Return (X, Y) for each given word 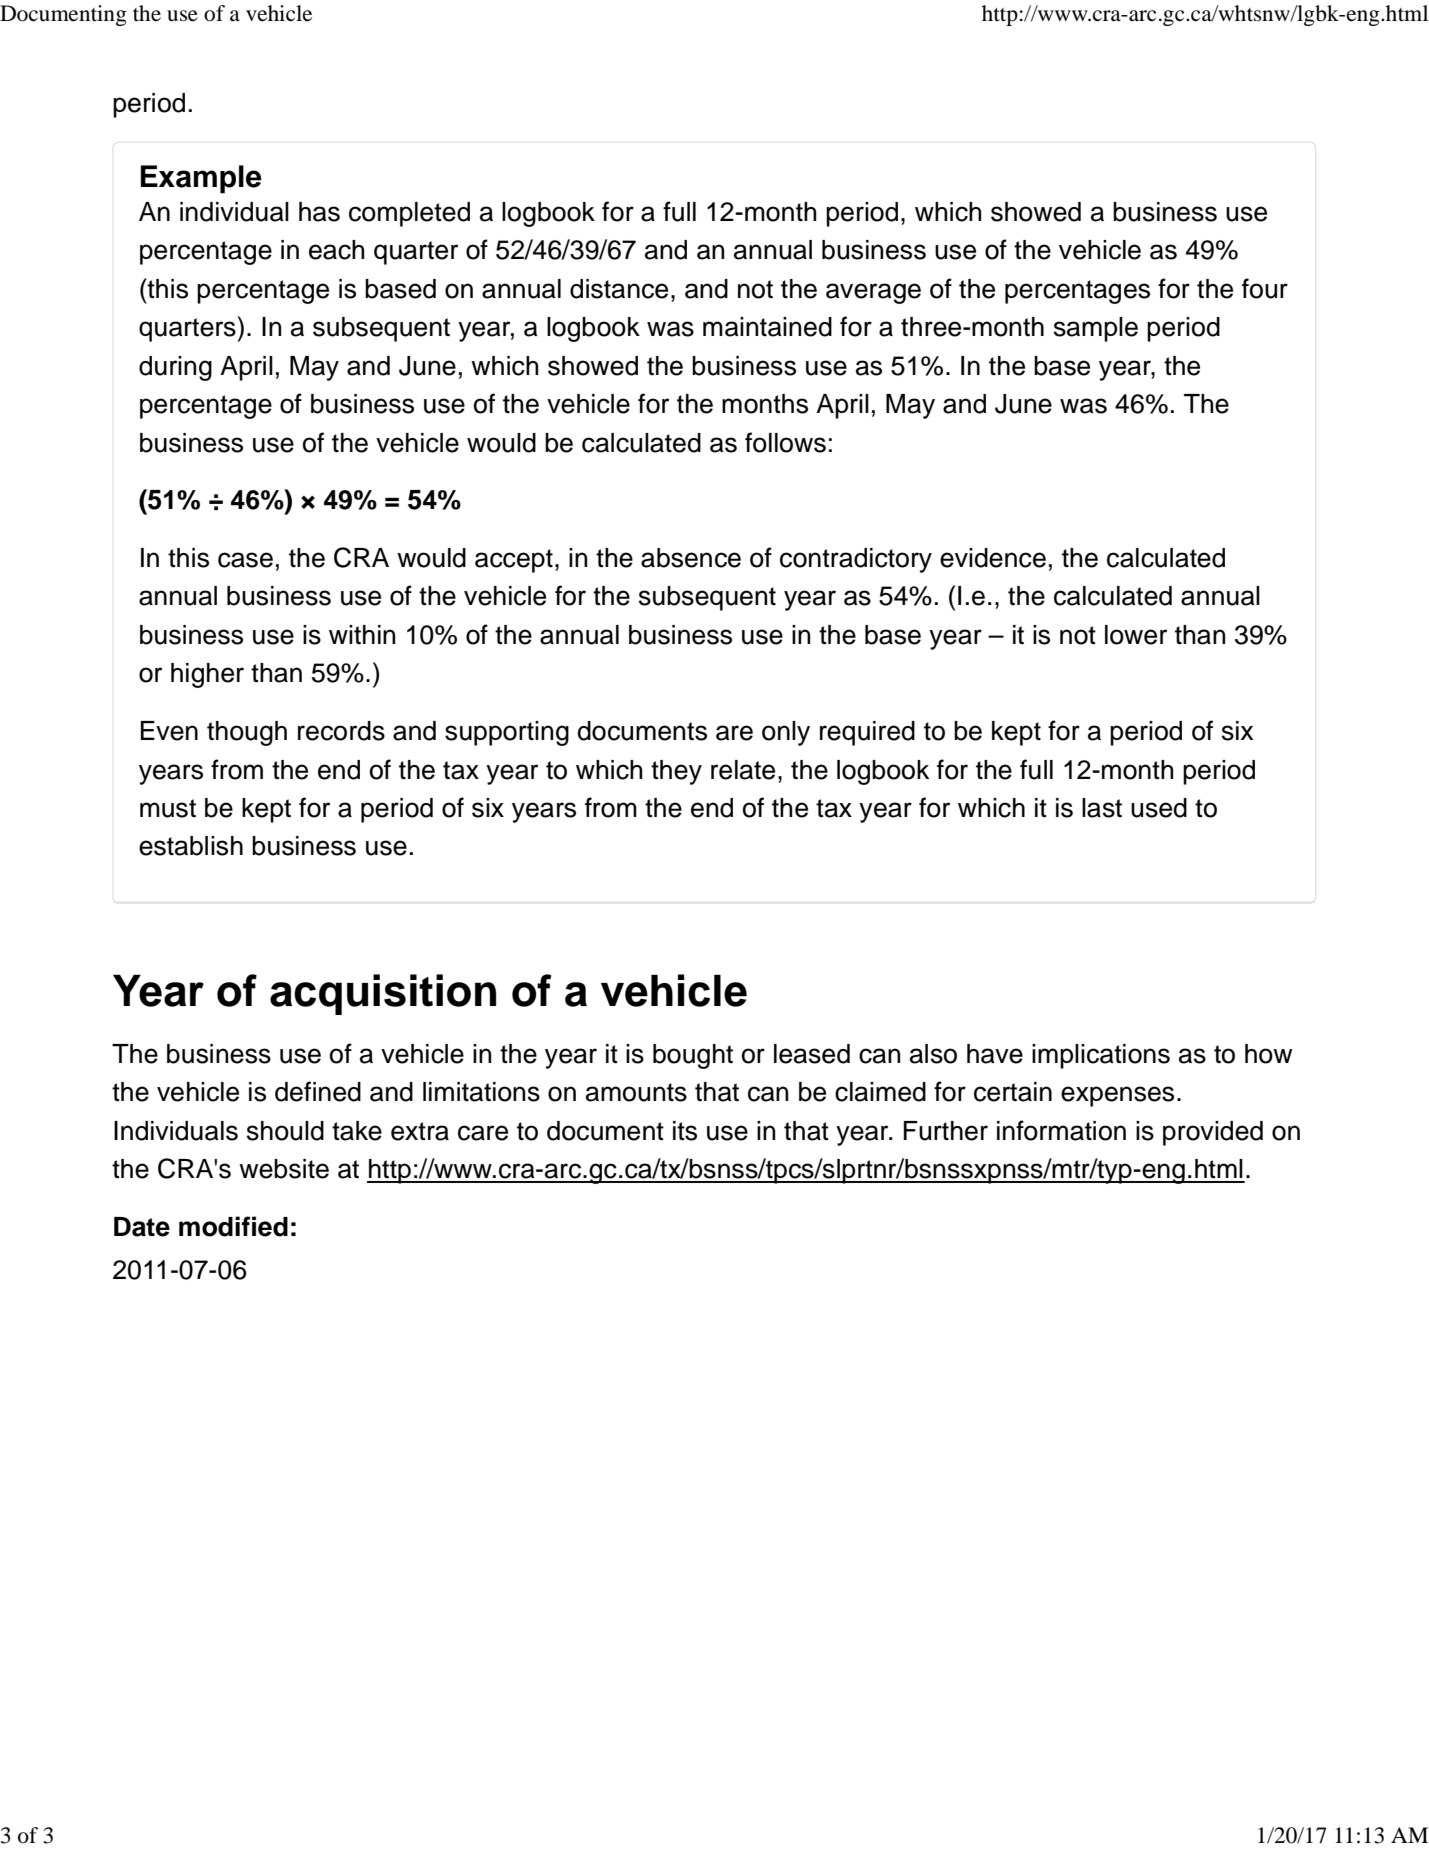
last (1102, 808)
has (319, 212)
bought (693, 1056)
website (284, 1169)
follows (785, 442)
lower (1136, 635)
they (676, 772)
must (168, 808)
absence (691, 558)
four (1265, 288)
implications (1101, 1056)
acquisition (383, 994)
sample (1096, 329)
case (245, 560)
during (175, 368)
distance (619, 289)
